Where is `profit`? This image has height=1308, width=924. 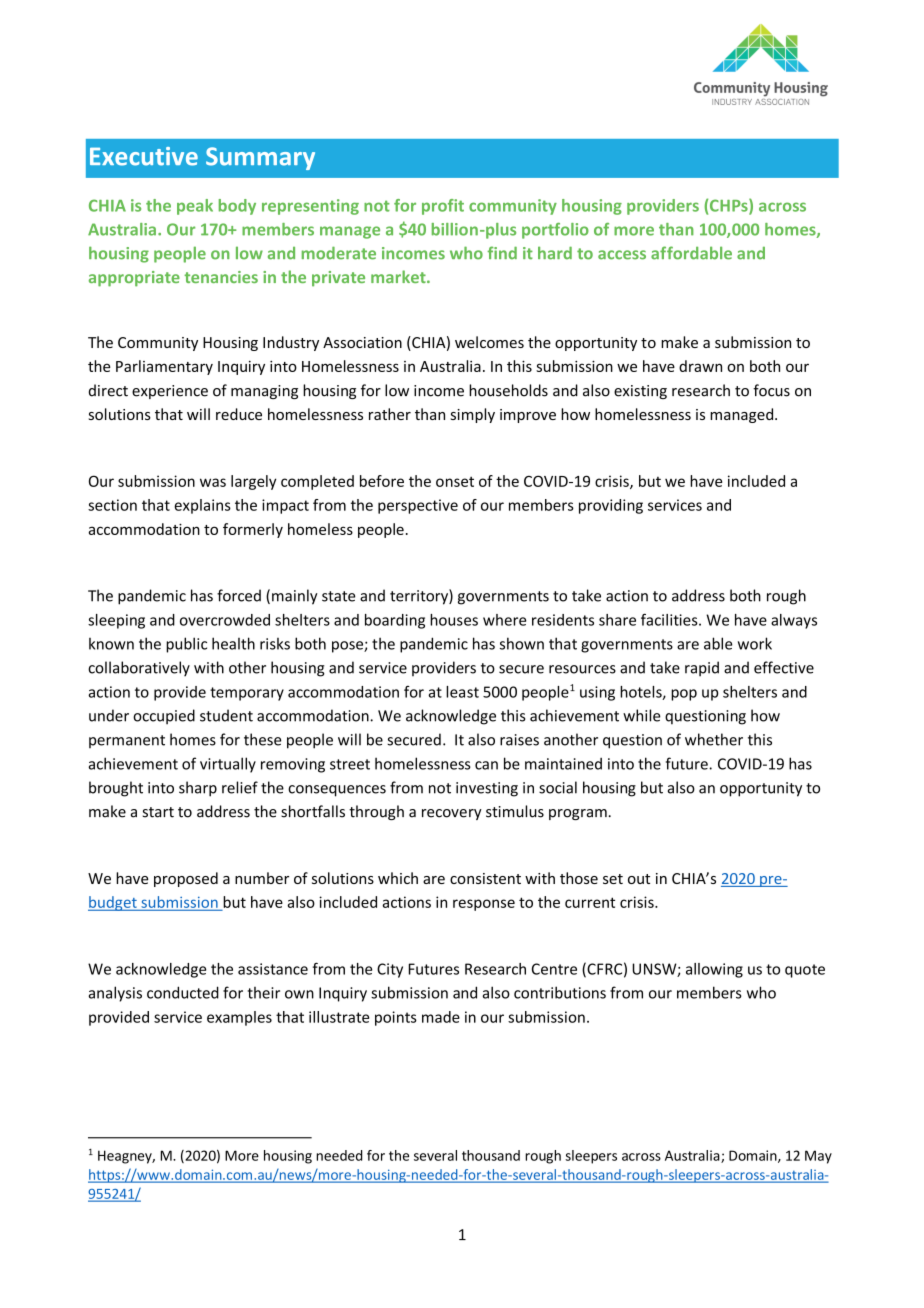 profit is located at coordinates (443, 207).
